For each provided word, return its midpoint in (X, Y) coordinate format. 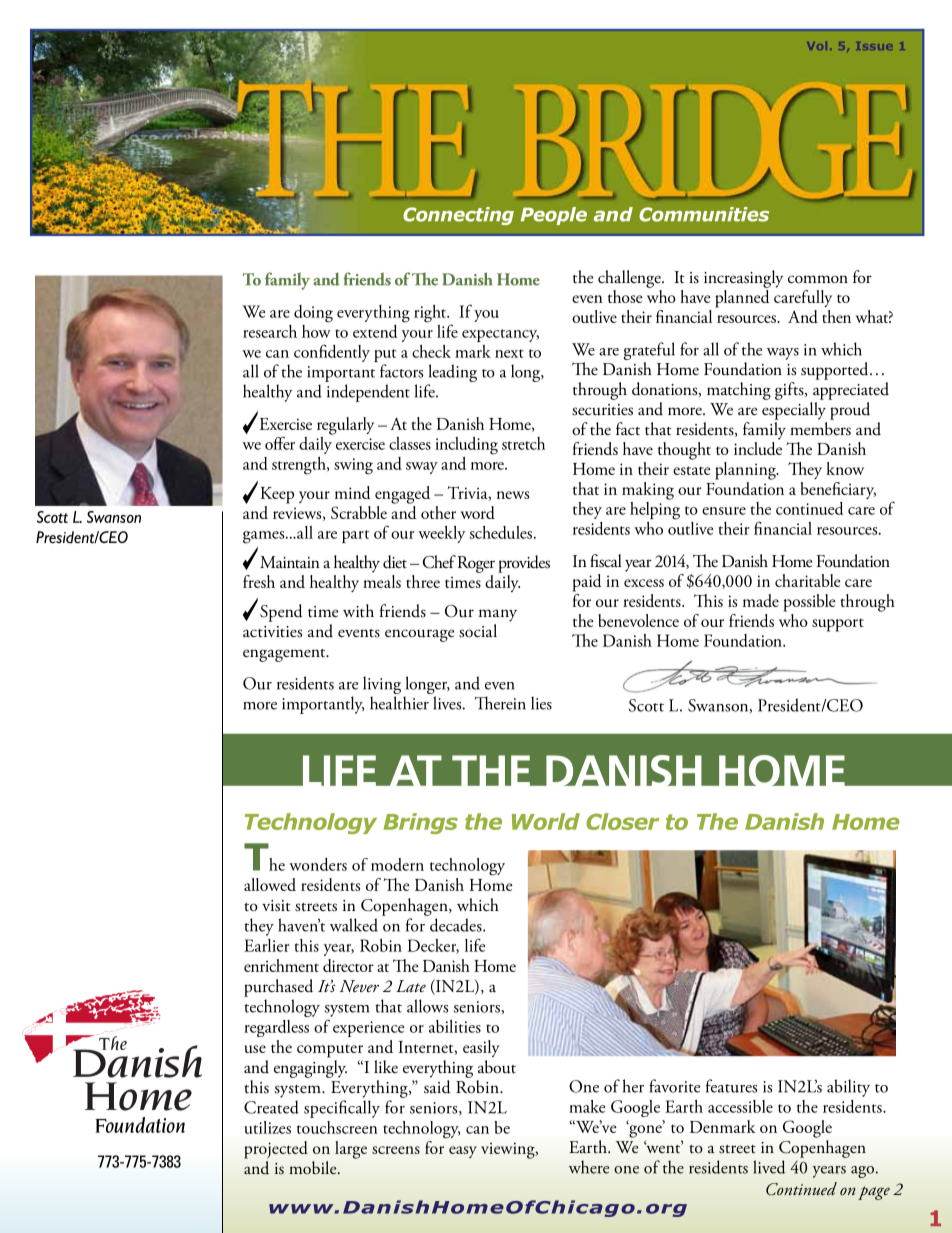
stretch (523, 443)
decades (457, 925)
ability (848, 1088)
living (382, 686)
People (554, 216)
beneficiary (838, 490)
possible (810, 603)
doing (313, 314)
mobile (314, 1168)
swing (353, 466)
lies (541, 703)
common (818, 279)
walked (354, 925)
